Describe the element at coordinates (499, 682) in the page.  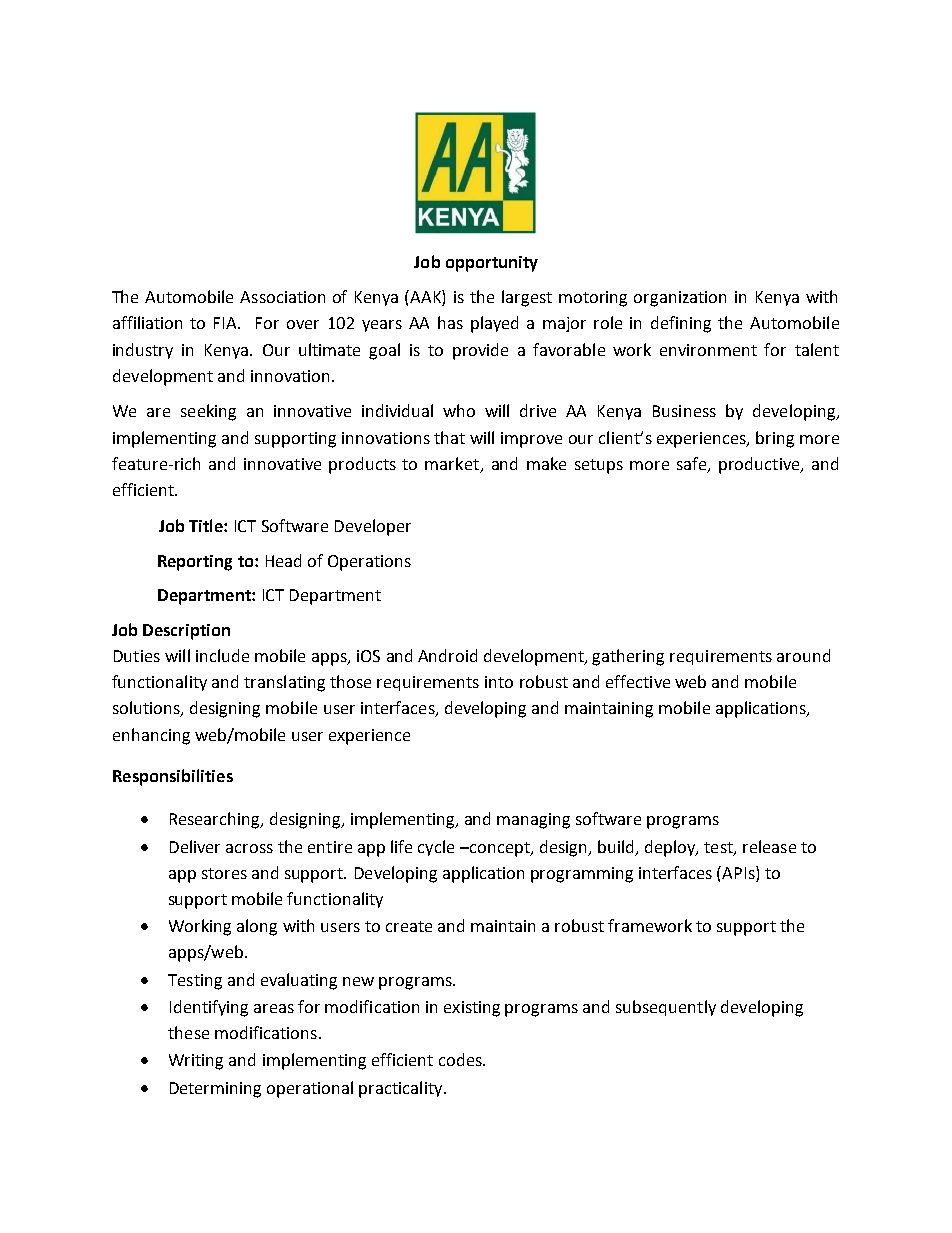
I see `into` at that location.
